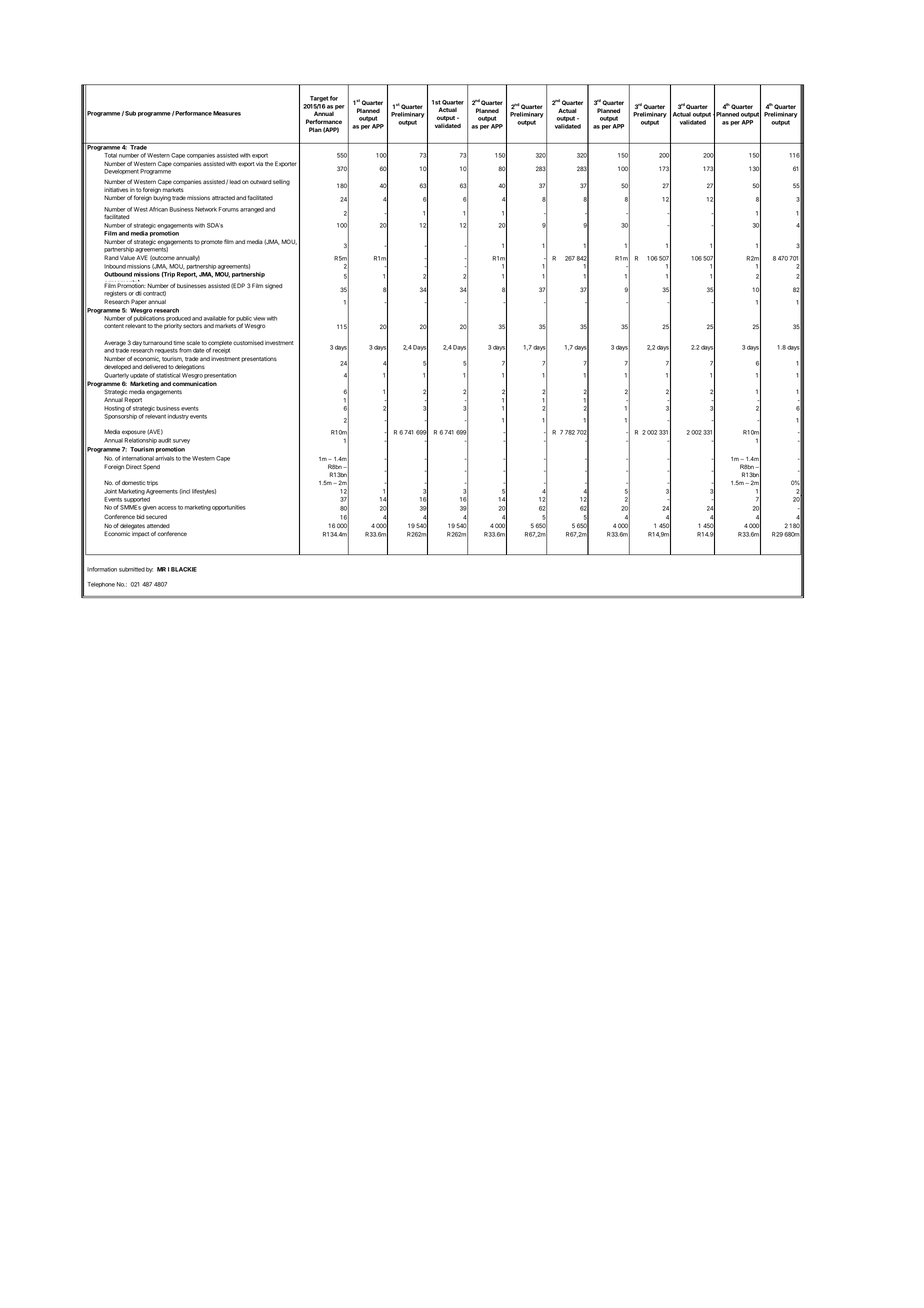  I want to click on content, so click(114, 326).
